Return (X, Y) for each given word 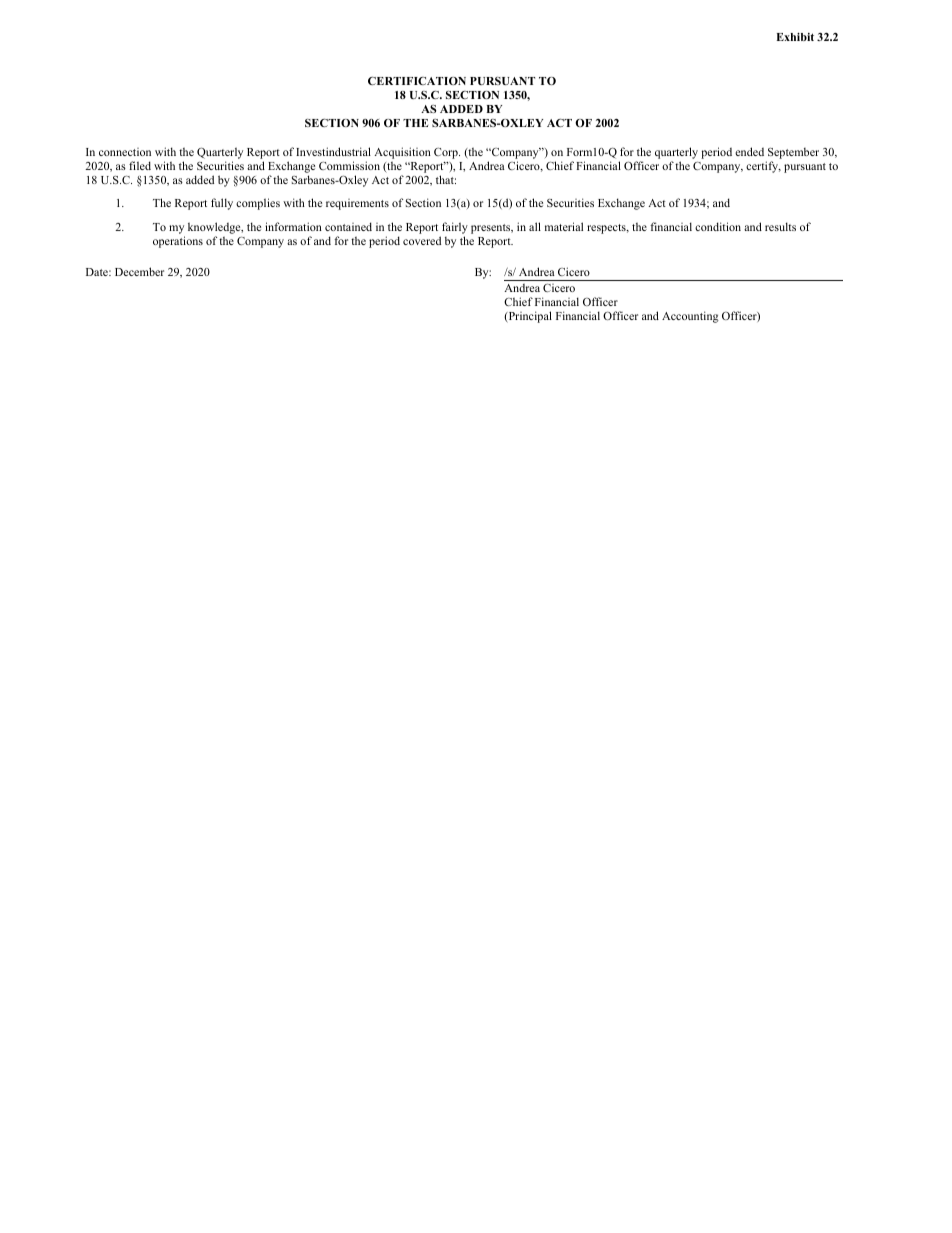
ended (749, 151)
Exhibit (795, 37)
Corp (447, 153)
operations (178, 242)
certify (763, 167)
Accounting (690, 317)
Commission (349, 165)
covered (422, 240)
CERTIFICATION (417, 81)
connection (125, 152)
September (792, 155)
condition (718, 226)
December (139, 271)
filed (140, 165)
